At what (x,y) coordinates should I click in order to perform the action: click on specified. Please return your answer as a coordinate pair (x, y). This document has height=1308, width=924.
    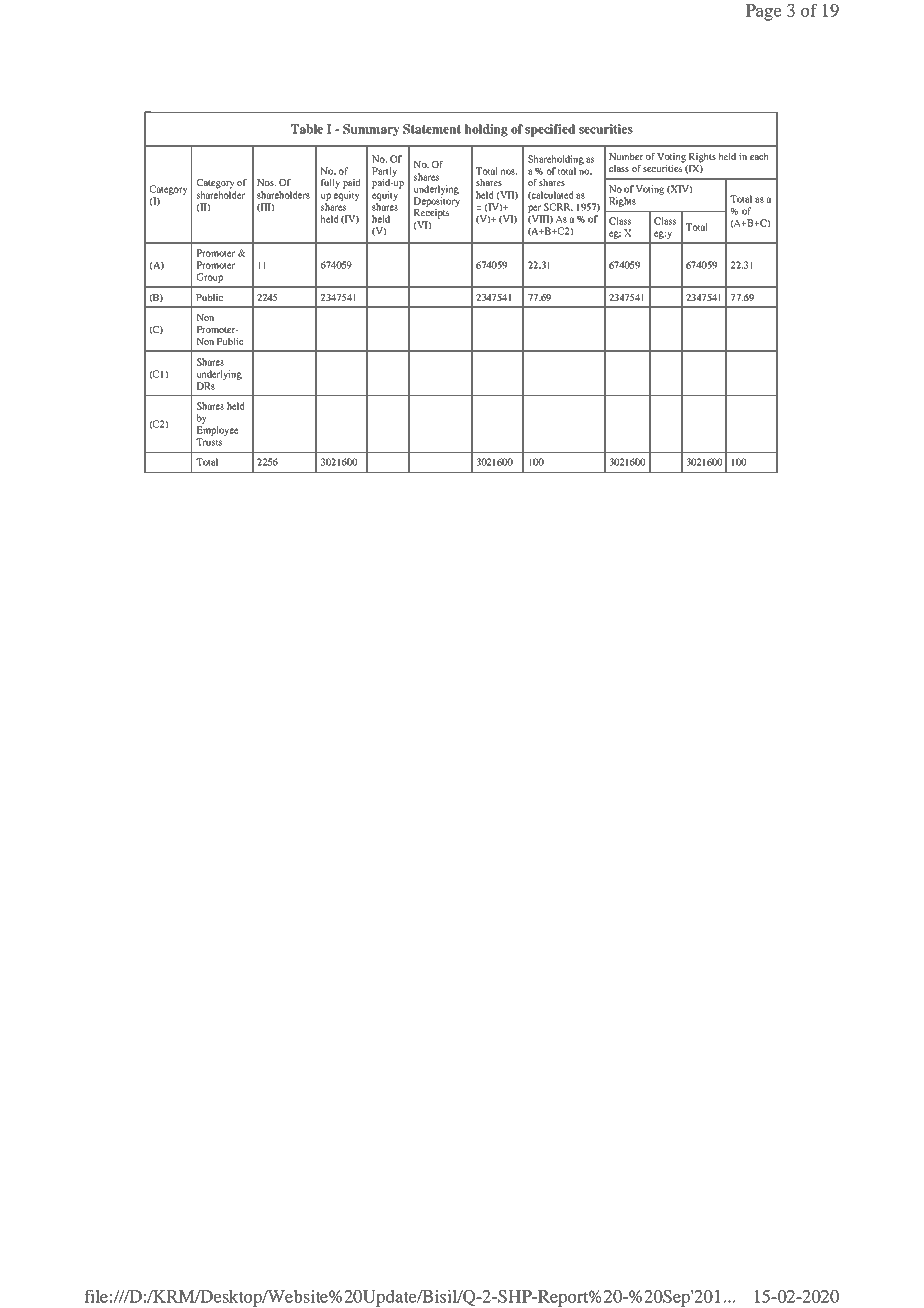
    Looking at the image, I should click on (550, 130).
